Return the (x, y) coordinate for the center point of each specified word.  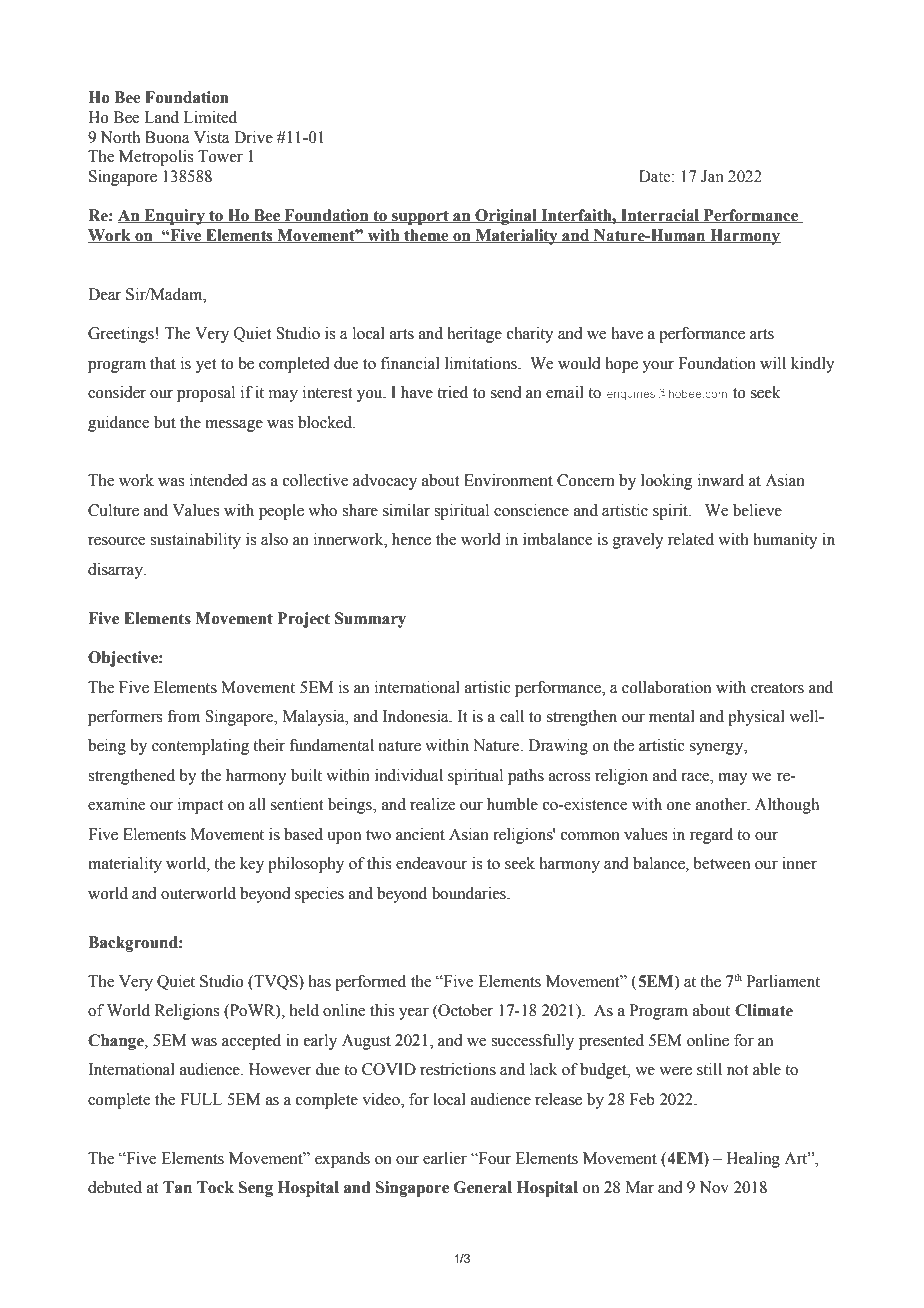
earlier (445, 1158)
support (420, 217)
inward (721, 480)
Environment (508, 480)
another (722, 804)
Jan (712, 176)
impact (200, 806)
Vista (212, 137)
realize (432, 804)
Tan (177, 1187)
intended (219, 480)
